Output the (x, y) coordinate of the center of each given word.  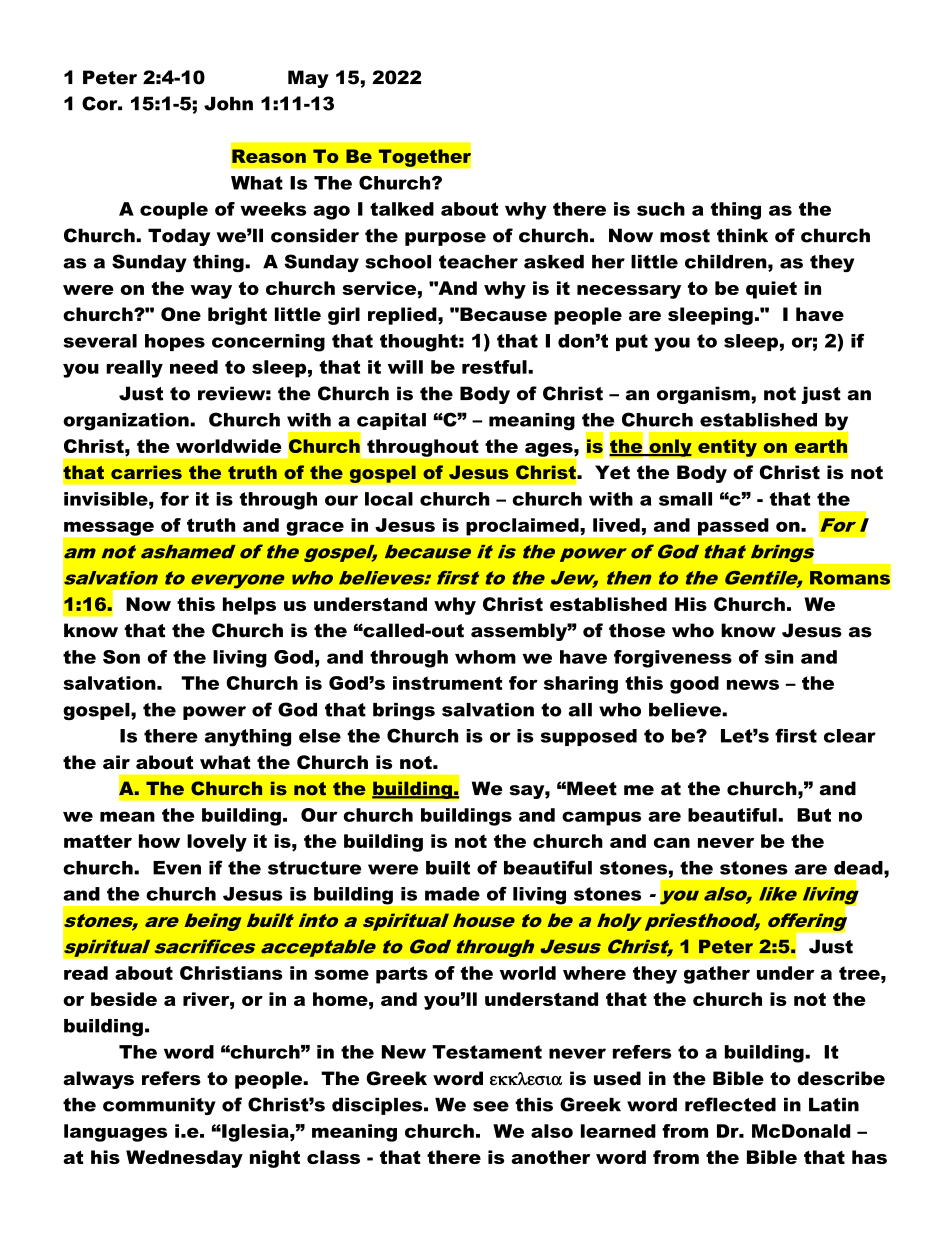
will (405, 367)
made (452, 894)
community (159, 1106)
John (228, 104)
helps (249, 606)
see (491, 1106)
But (814, 815)
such (661, 209)
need (194, 367)
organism (704, 395)
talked (402, 209)
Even (177, 868)
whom (485, 657)
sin (779, 657)
